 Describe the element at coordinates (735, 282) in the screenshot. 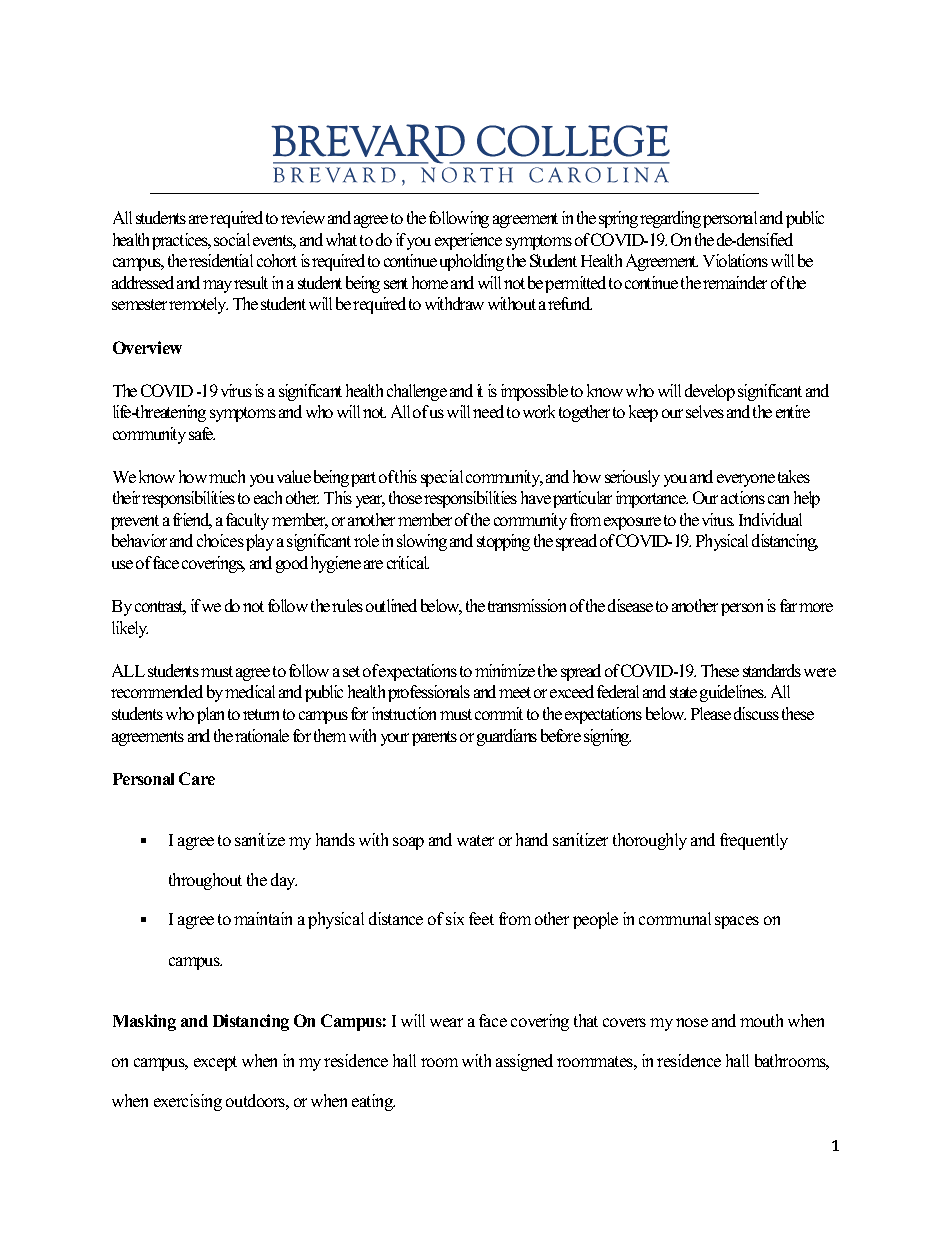

I see `remainder` at that location.
